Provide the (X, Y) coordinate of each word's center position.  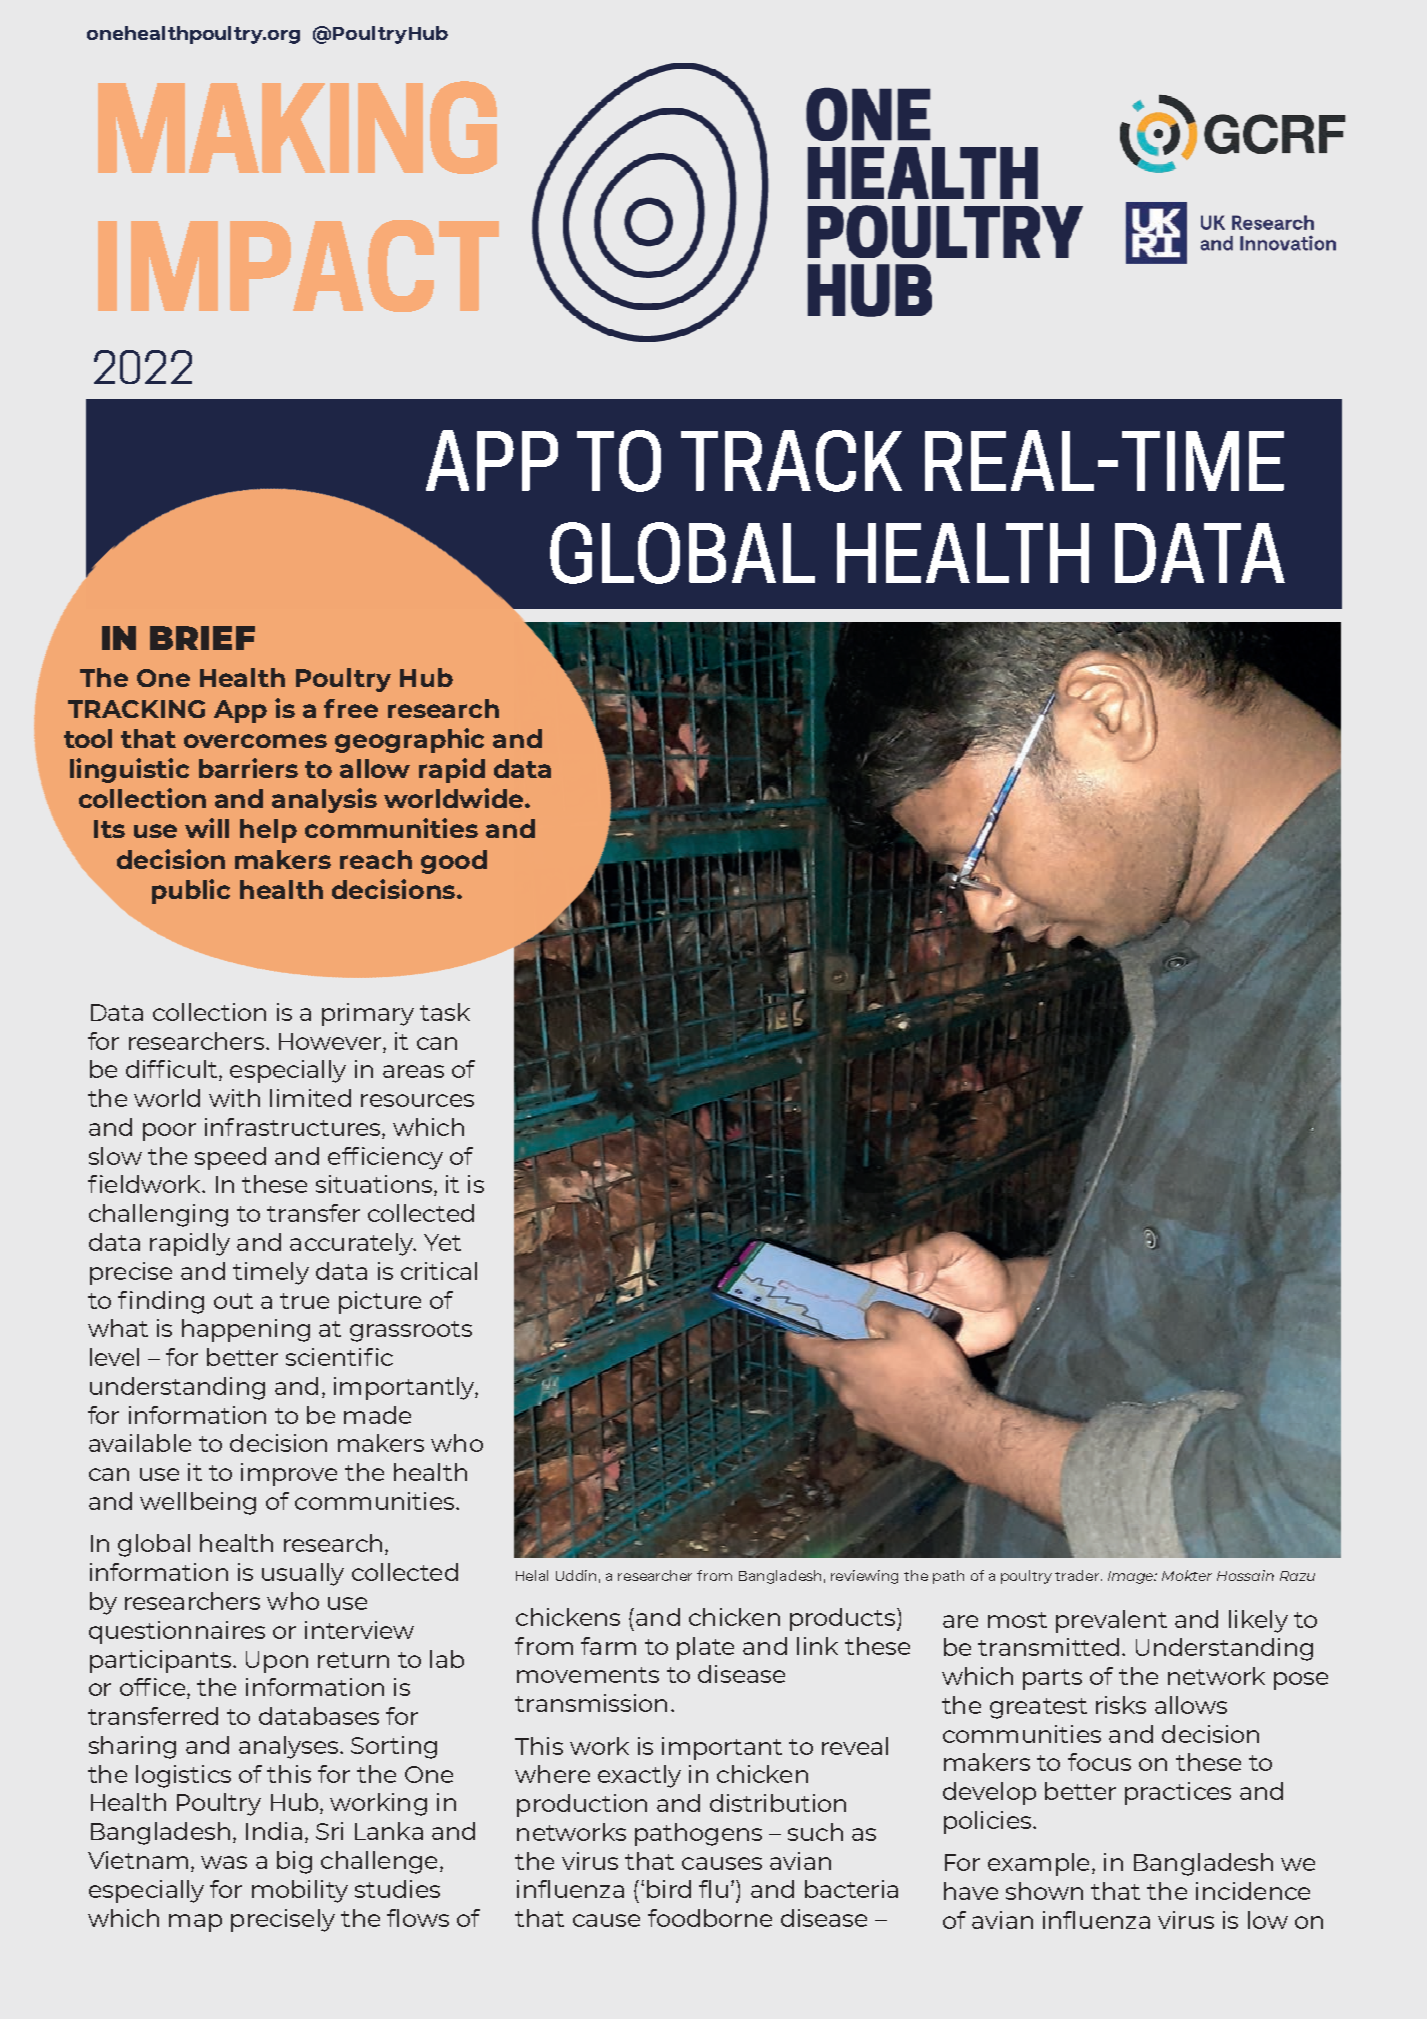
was (224, 1862)
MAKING (297, 127)
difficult (173, 1070)
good (454, 862)
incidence (1253, 1891)
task (445, 1012)
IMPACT (298, 266)
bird (669, 1889)
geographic (409, 740)
